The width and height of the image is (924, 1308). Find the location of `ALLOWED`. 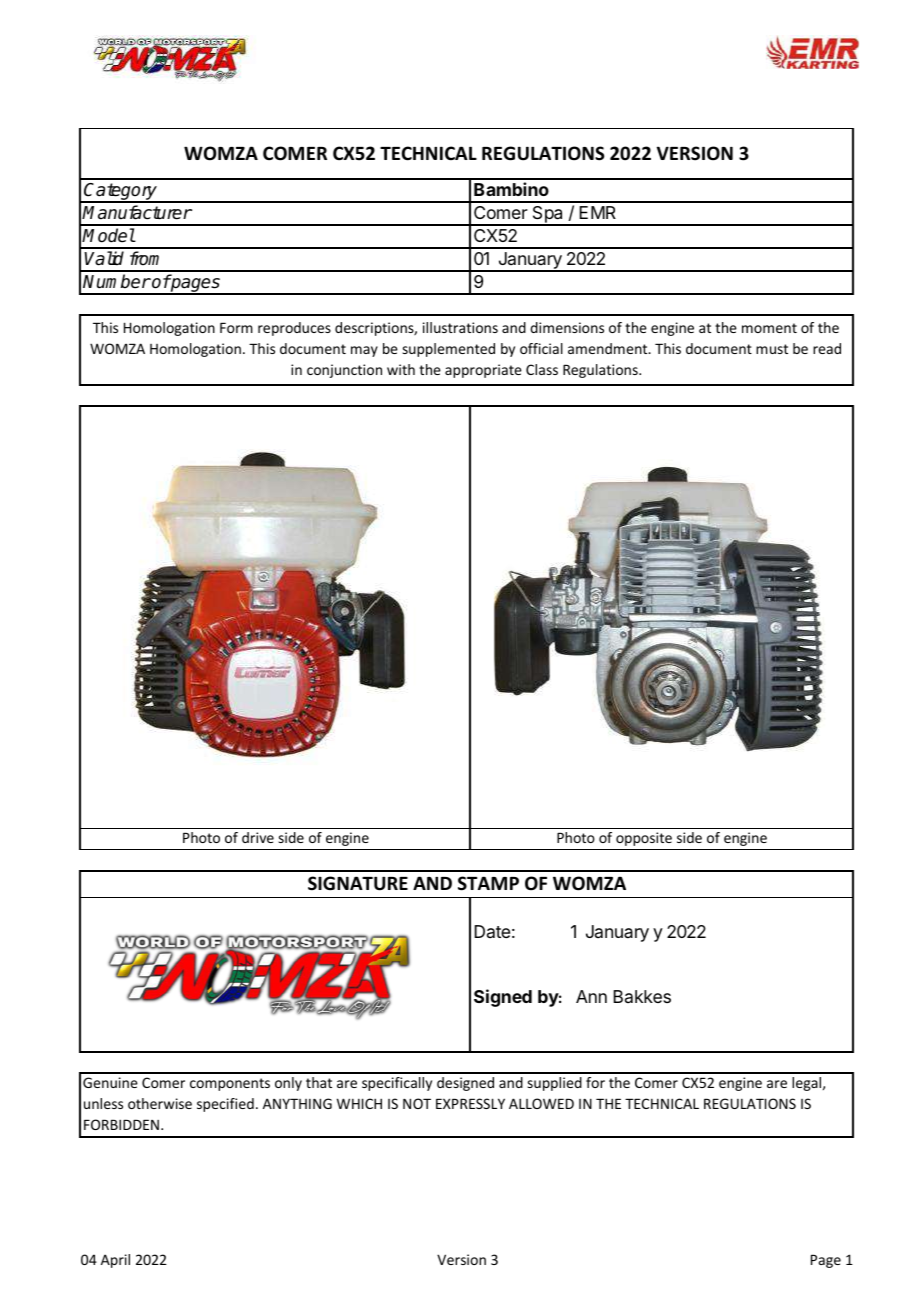

ALLOWED is located at coordinates (541, 1103).
